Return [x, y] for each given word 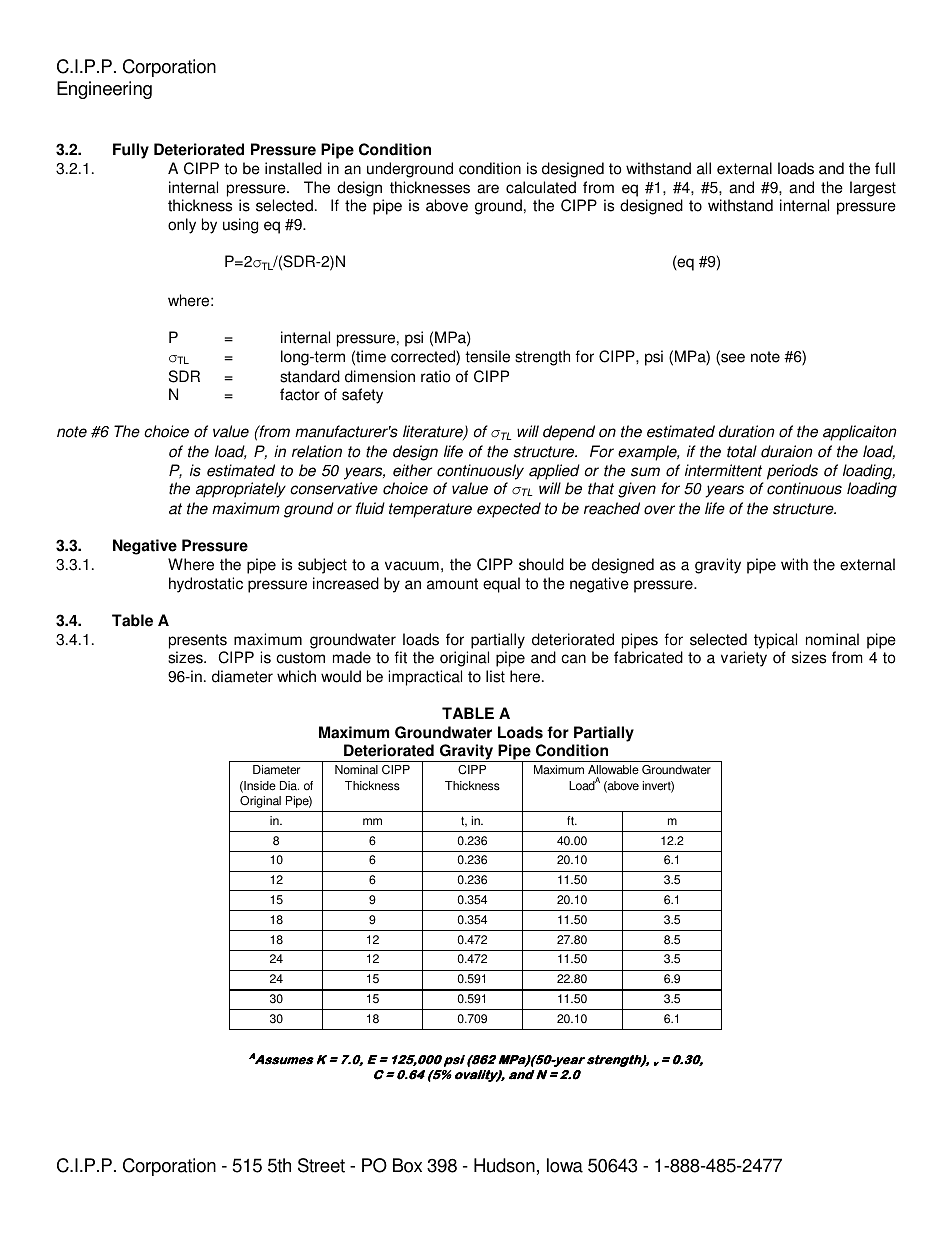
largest [873, 189]
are [488, 189]
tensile [487, 356]
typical [775, 641]
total [742, 451]
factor [300, 394]
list [495, 676]
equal [501, 585]
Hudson [504, 1165]
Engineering [104, 90]
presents [198, 641]
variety [744, 659]
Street [321, 1165]
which [296, 676]
